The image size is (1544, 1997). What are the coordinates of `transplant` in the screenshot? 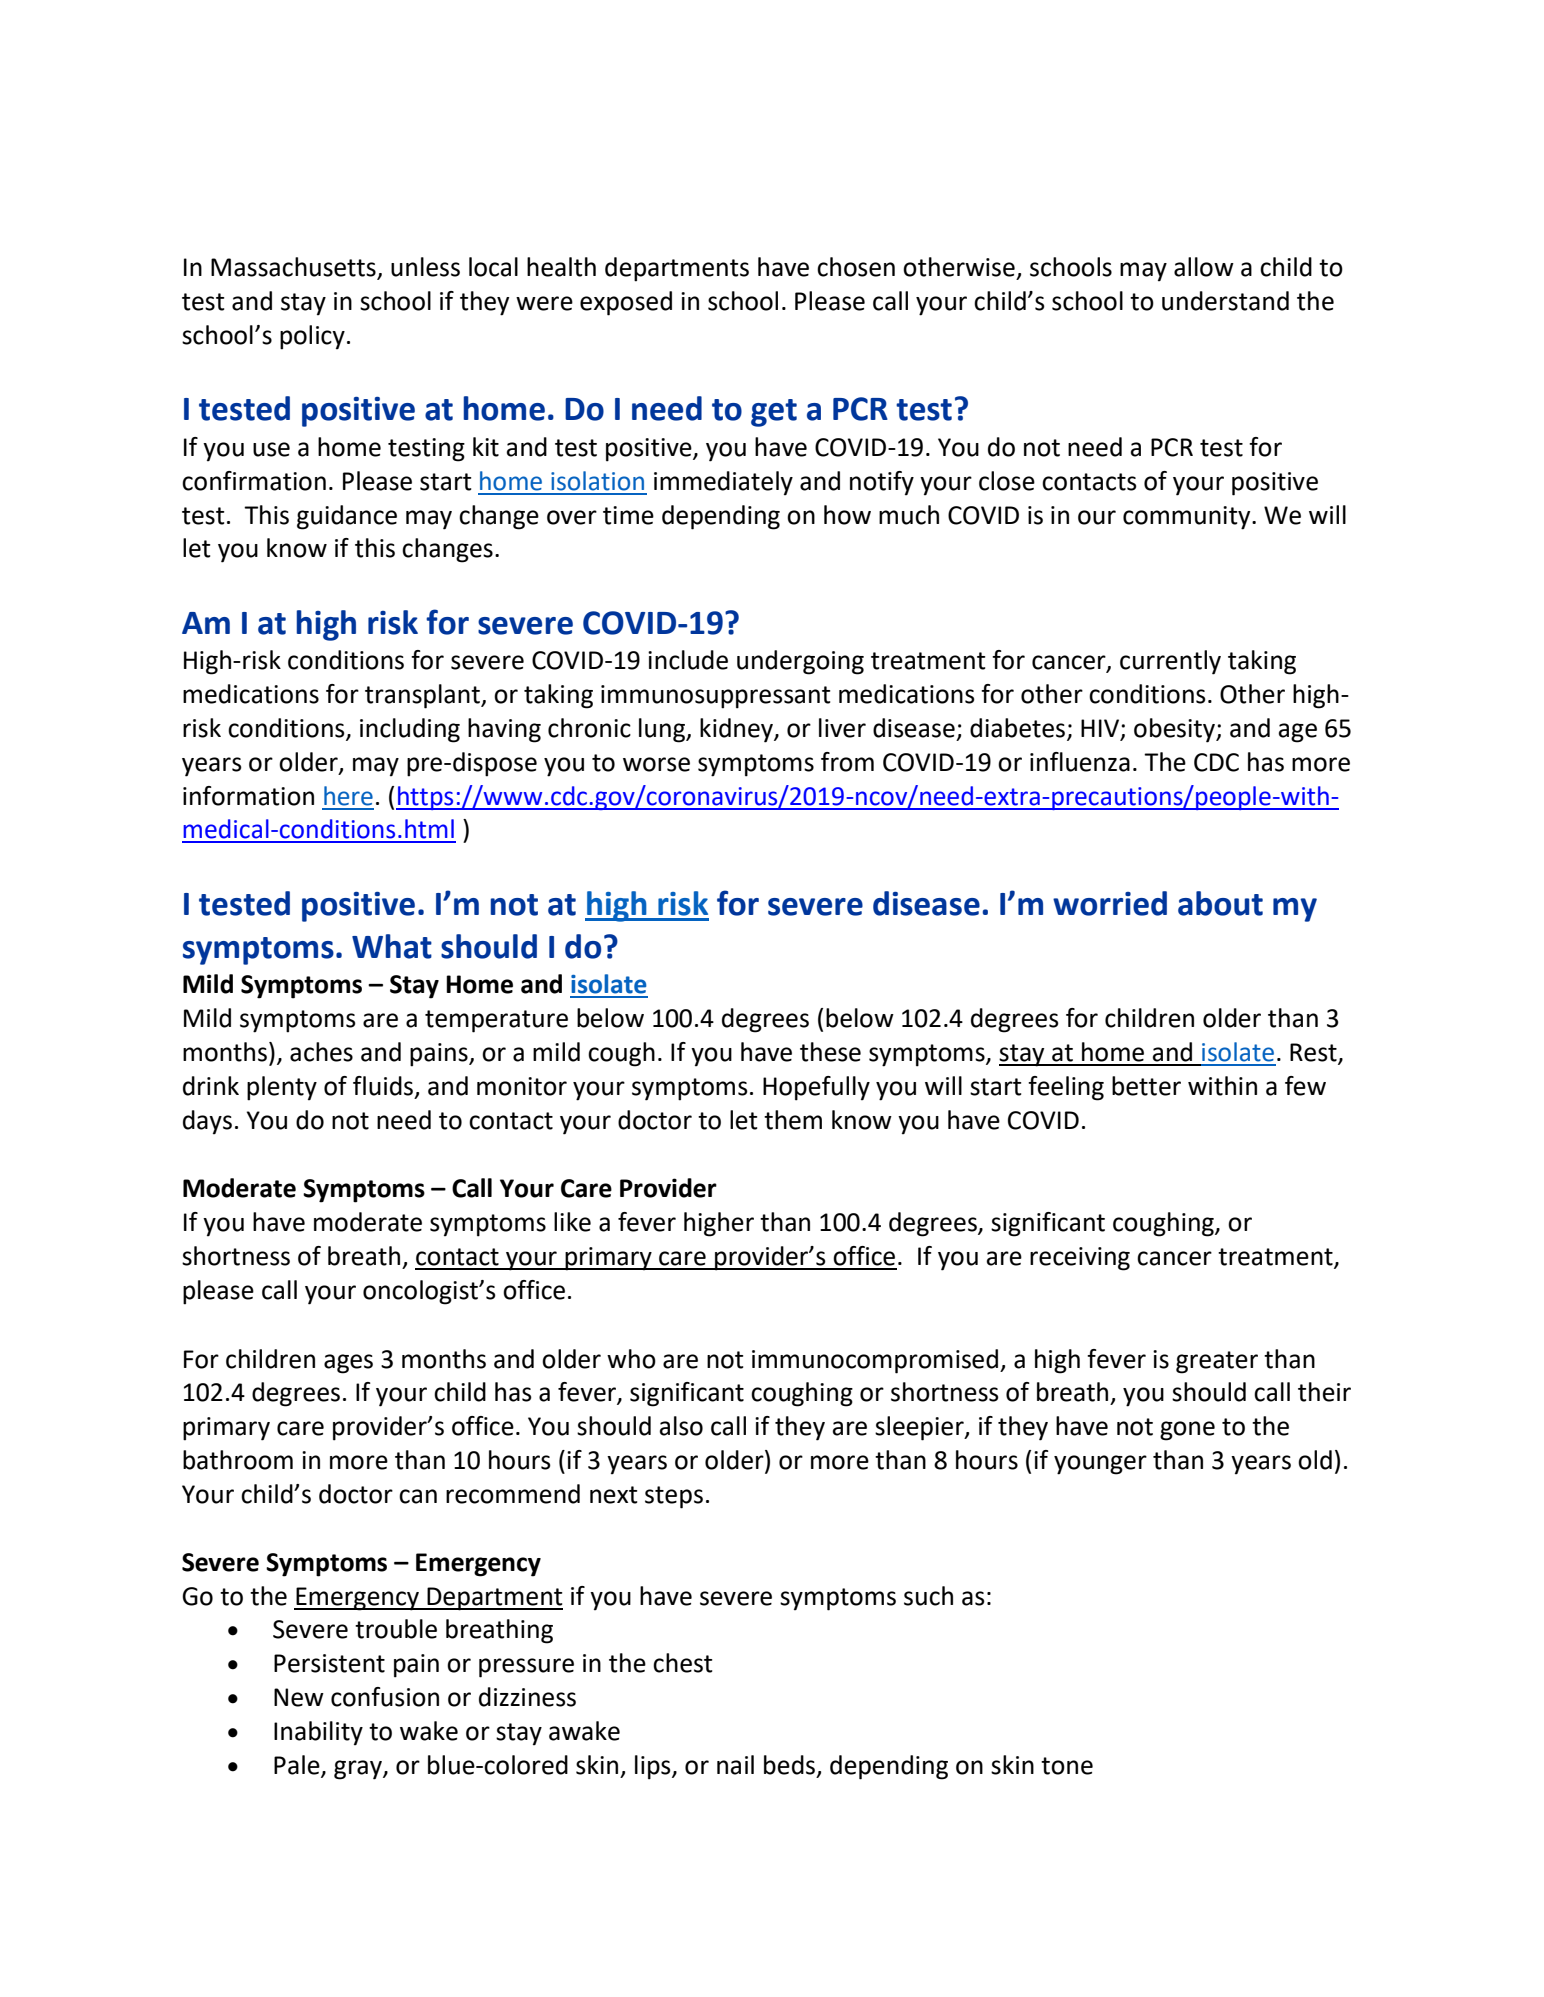 It's located at (423, 696).
